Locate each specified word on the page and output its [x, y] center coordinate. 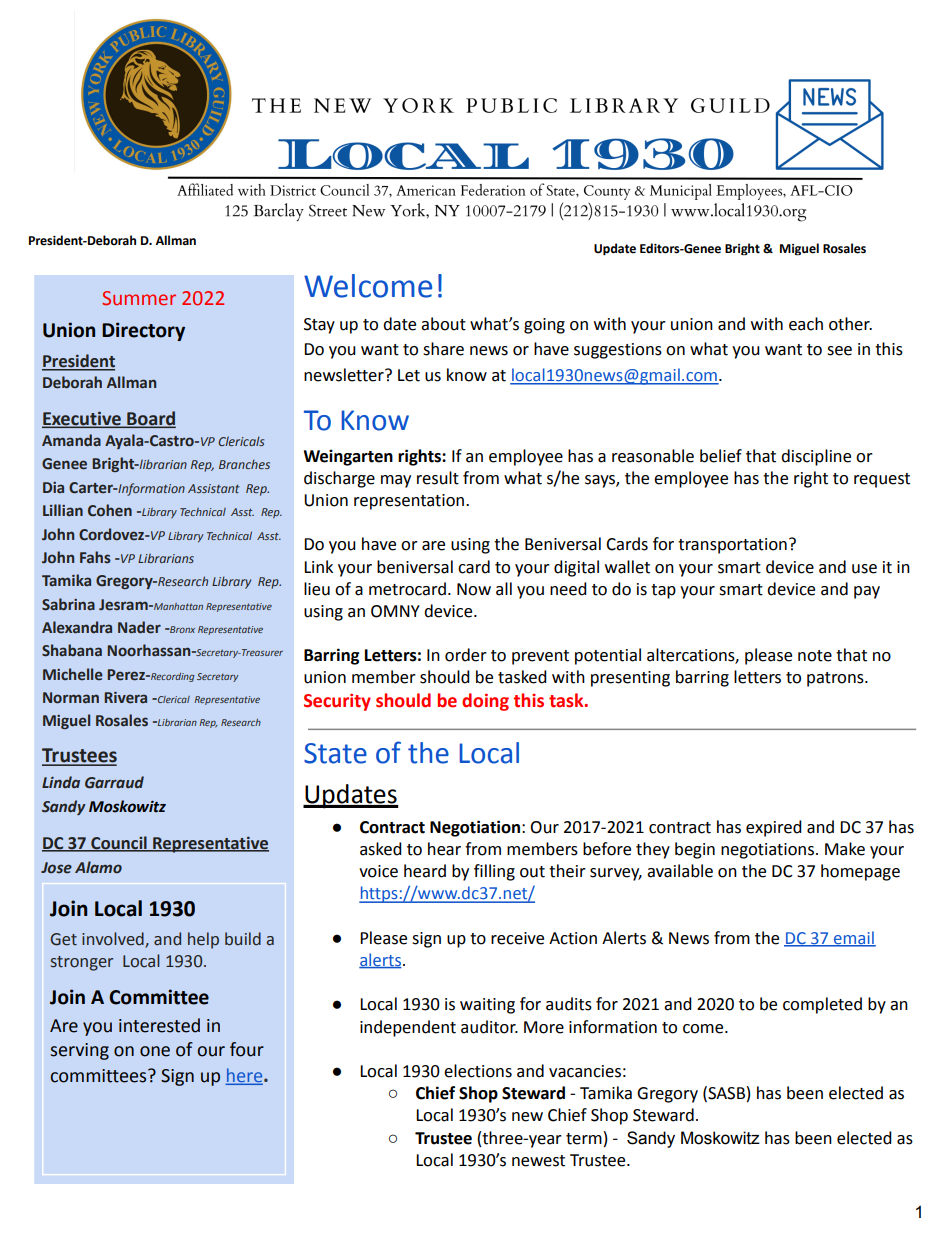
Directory [143, 331]
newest [538, 1161]
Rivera [125, 698]
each [806, 324]
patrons [836, 679]
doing [485, 702]
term [584, 1139]
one [155, 1051]
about [443, 324]
